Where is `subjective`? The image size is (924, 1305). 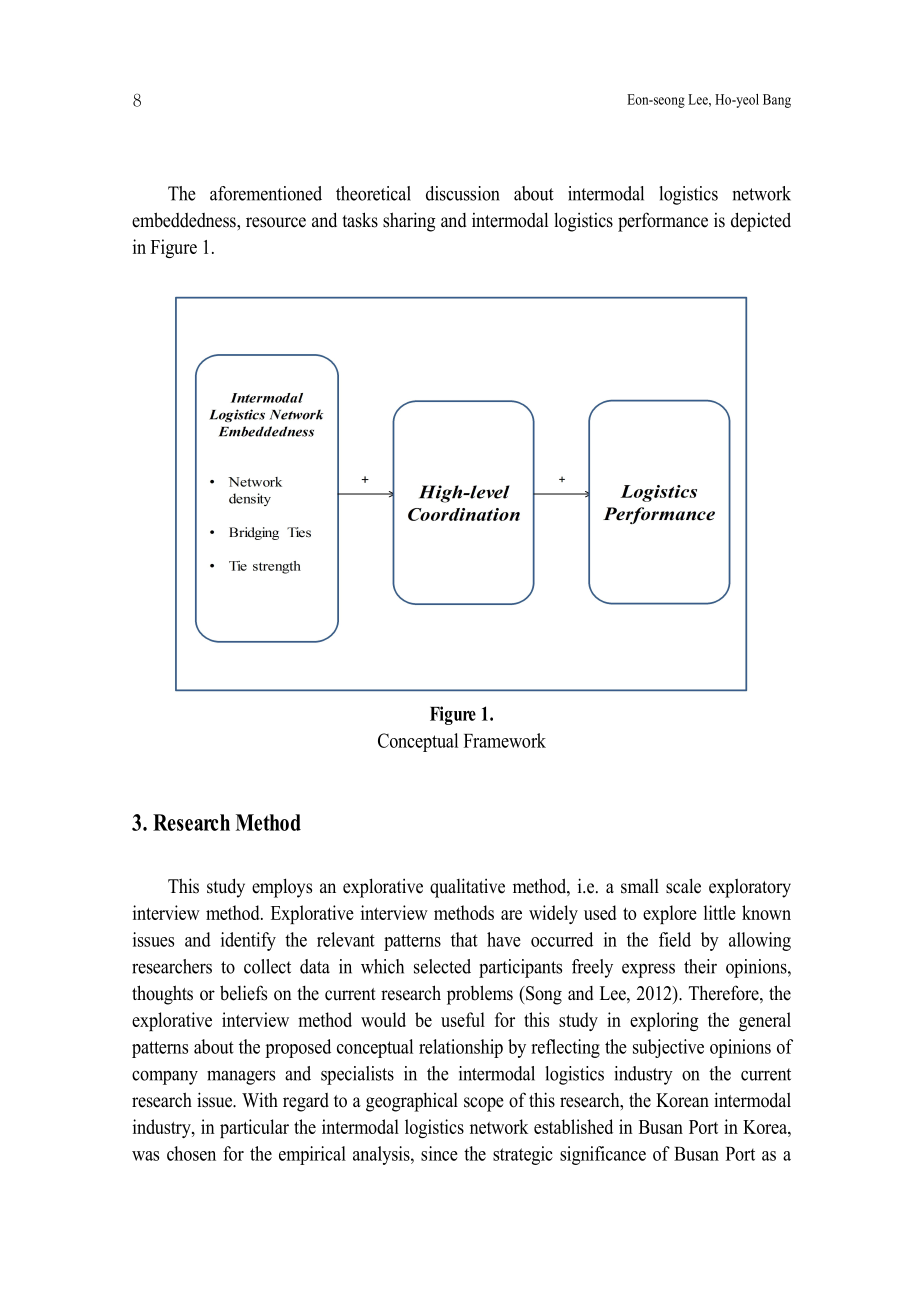 subjective is located at coordinates (668, 1048).
